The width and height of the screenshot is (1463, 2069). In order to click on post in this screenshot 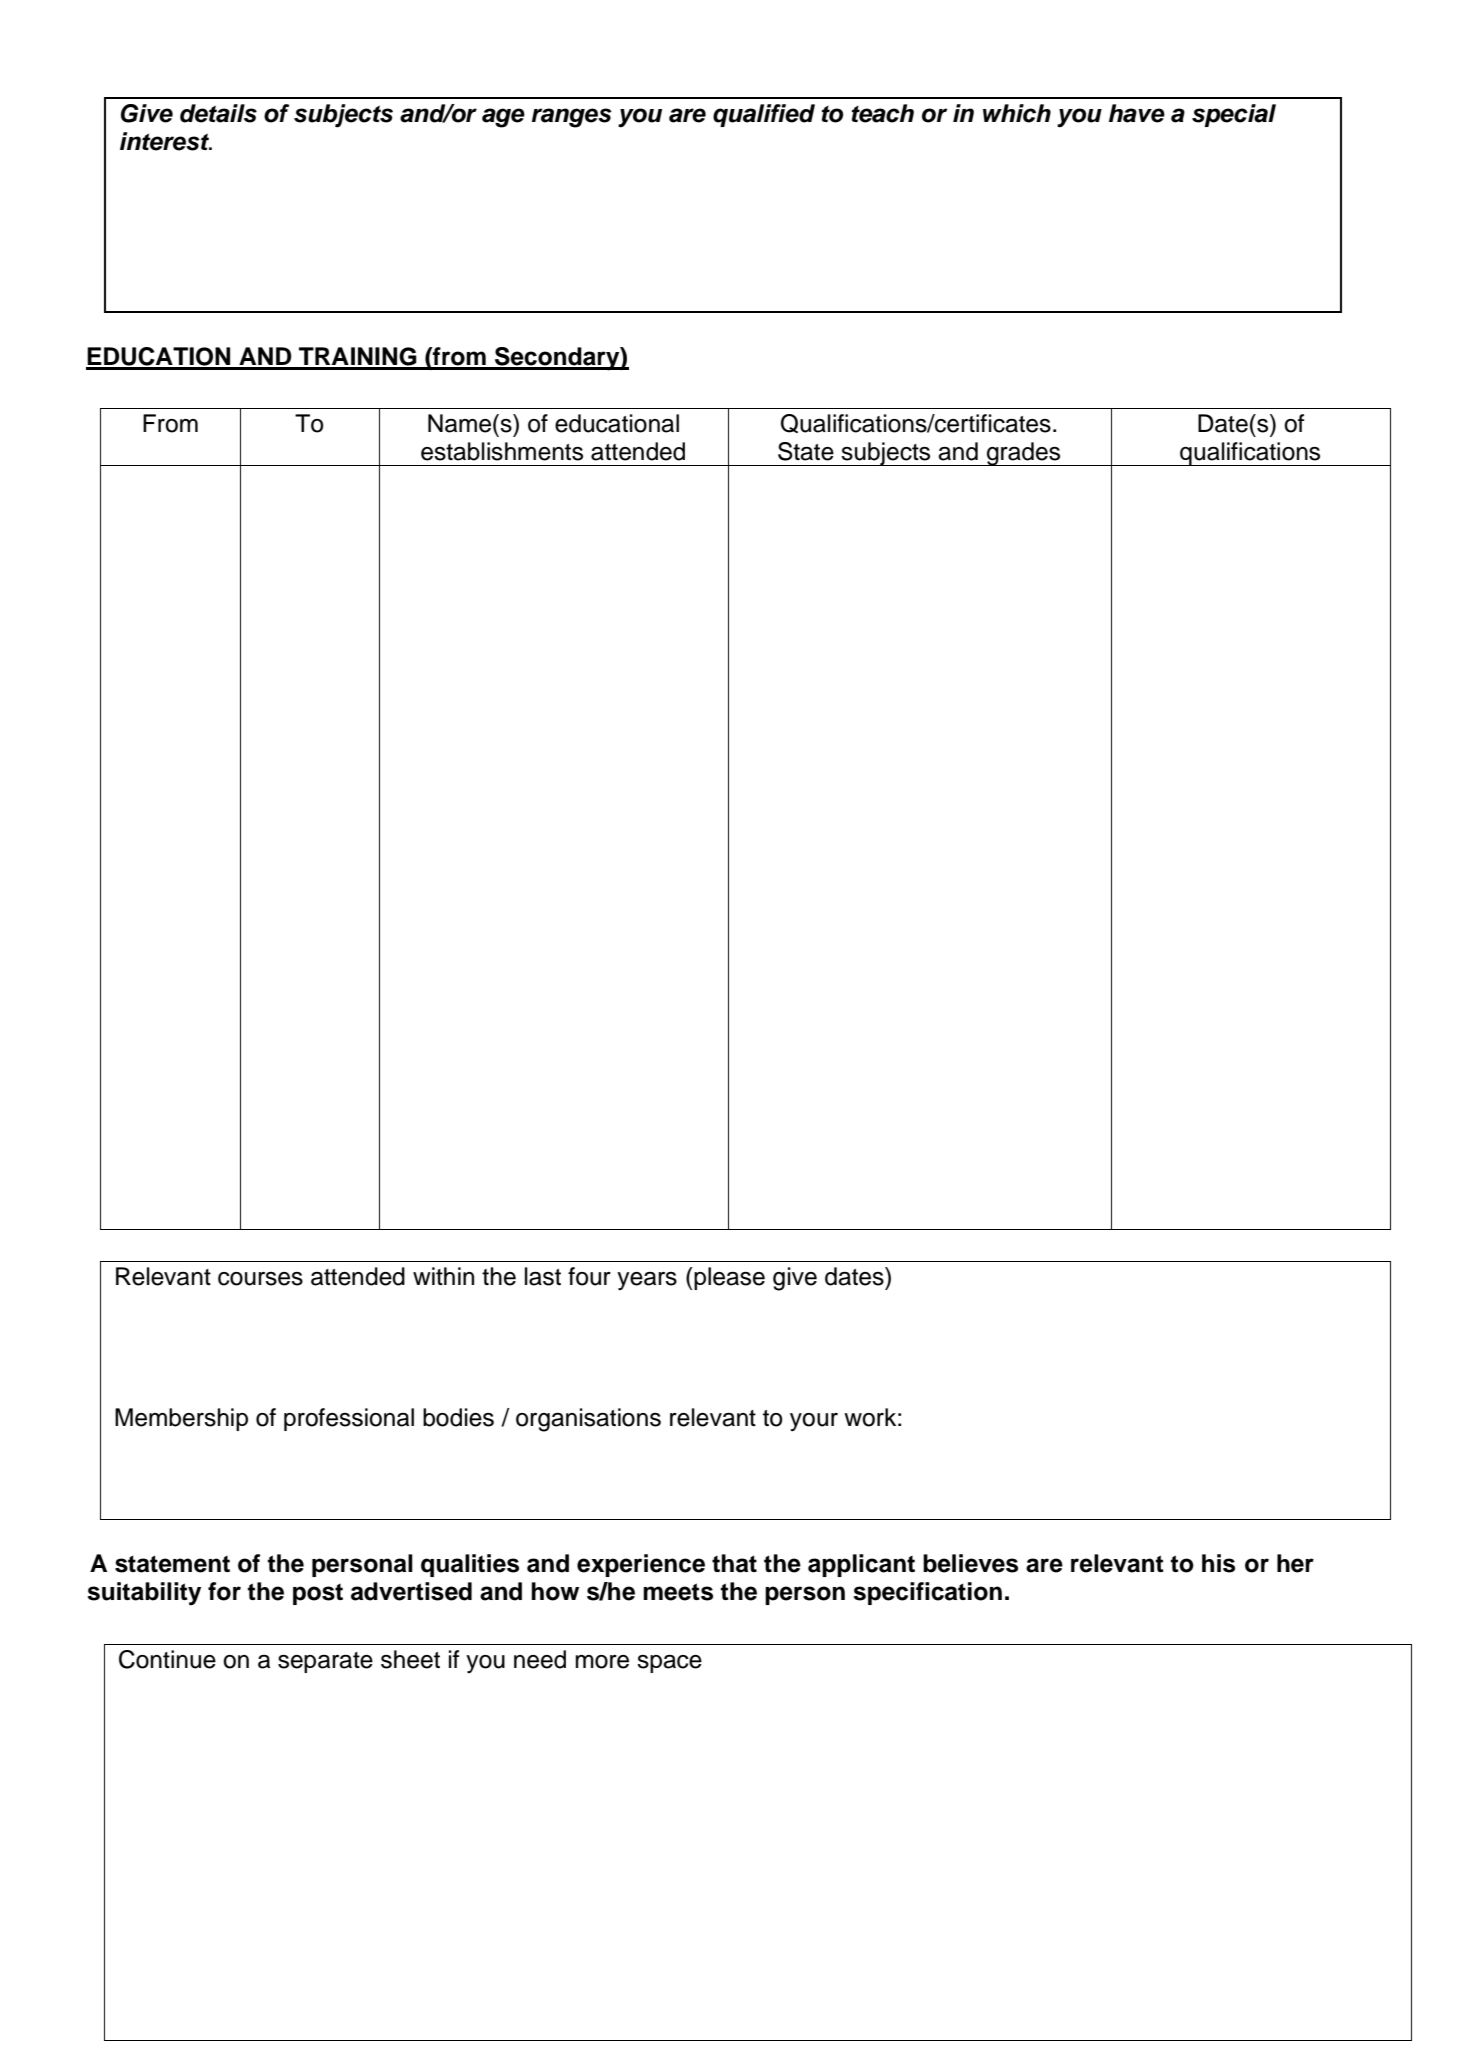, I will do `click(318, 1594)`.
